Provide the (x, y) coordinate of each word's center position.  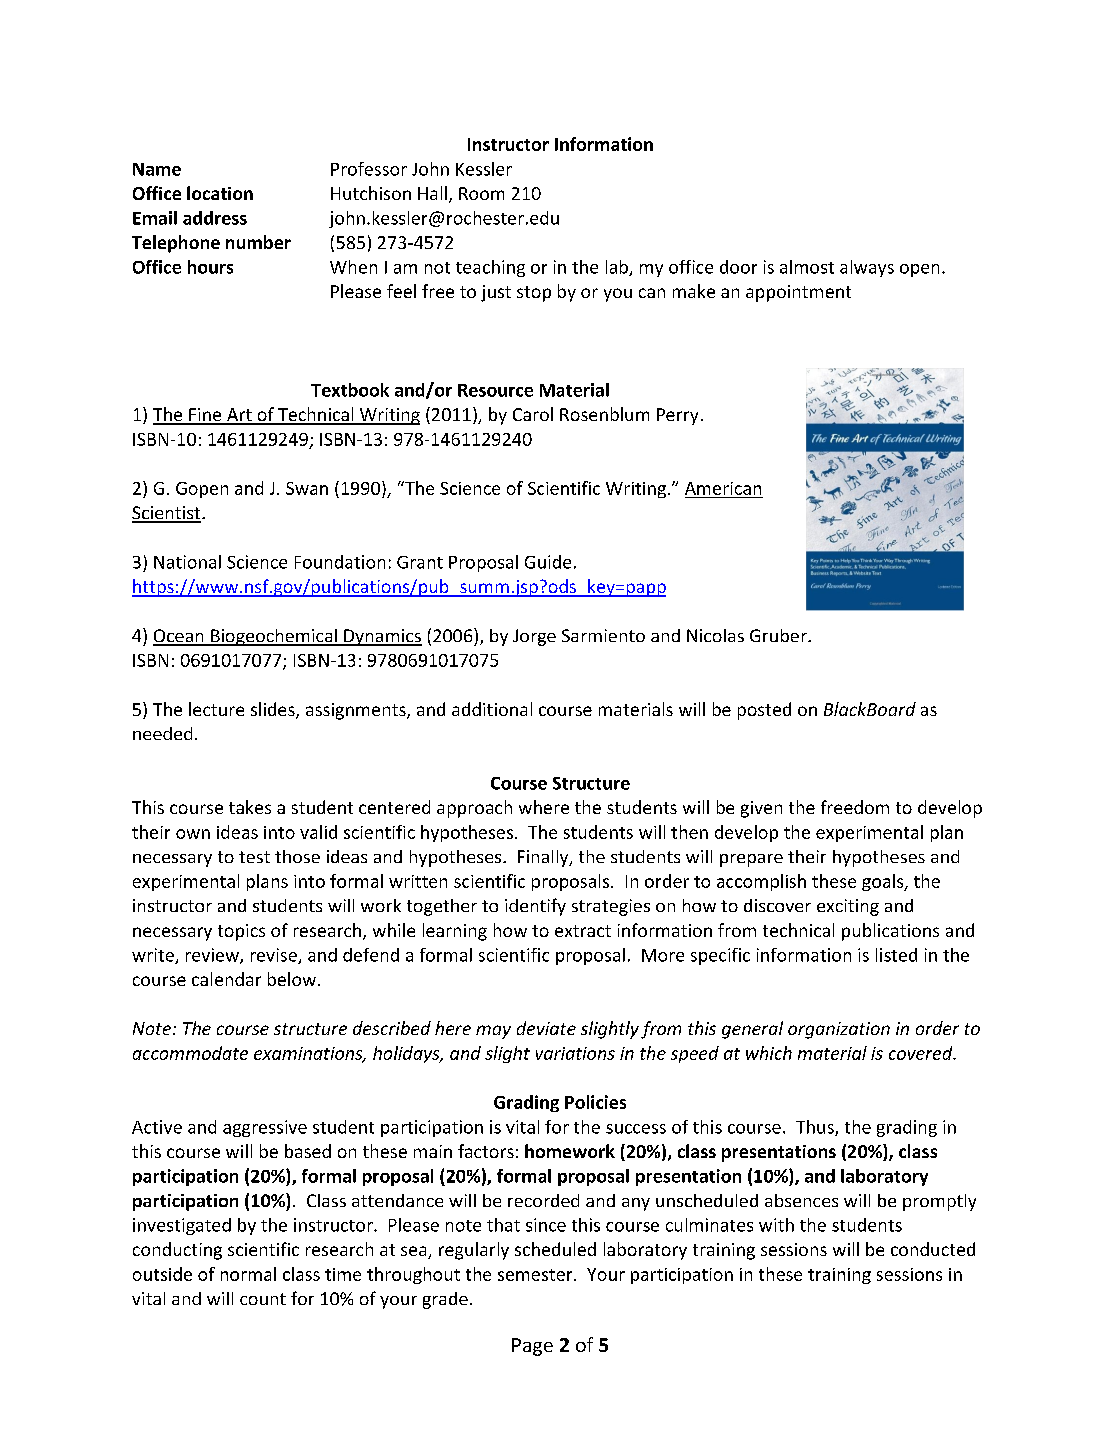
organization (839, 1030)
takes (250, 807)
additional (492, 709)
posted (764, 711)
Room (481, 193)
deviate (546, 1028)
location (220, 193)
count (263, 1299)
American (723, 488)
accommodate (190, 1053)
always (867, 268)
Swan (307, 488)
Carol (533, 414)
